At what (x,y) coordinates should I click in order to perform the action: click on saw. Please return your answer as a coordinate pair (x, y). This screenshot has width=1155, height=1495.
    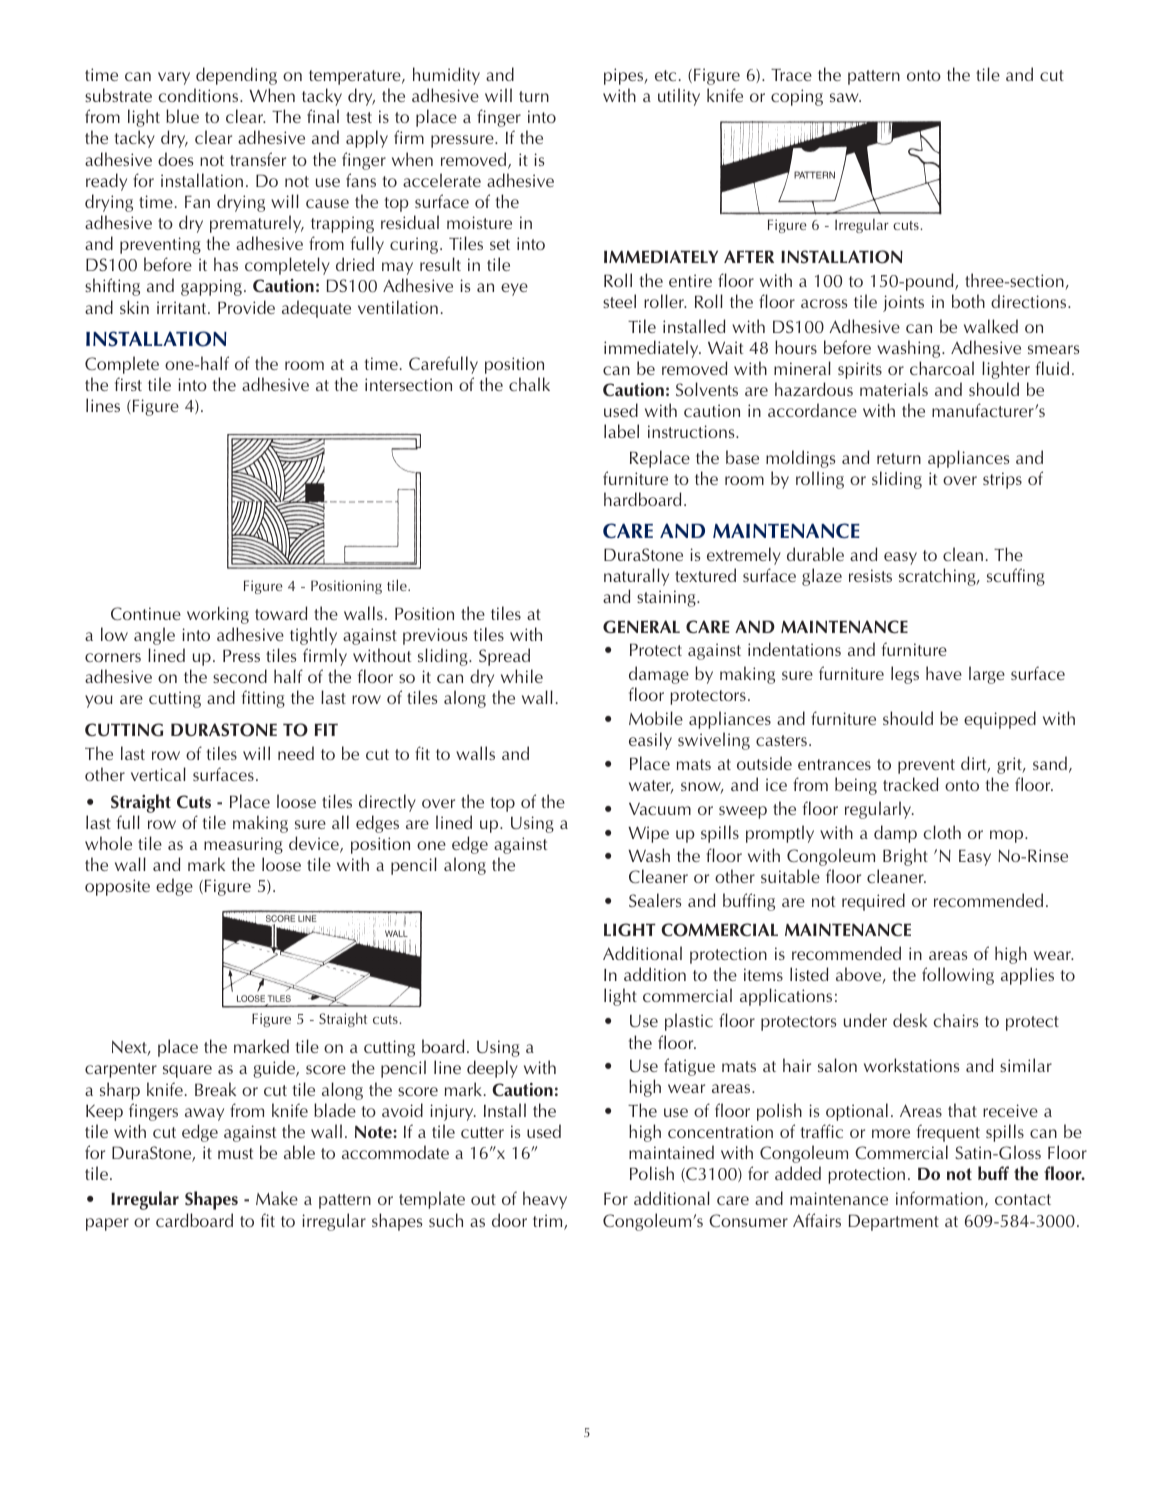
    Looking at the image, I should click on (845, 97).
